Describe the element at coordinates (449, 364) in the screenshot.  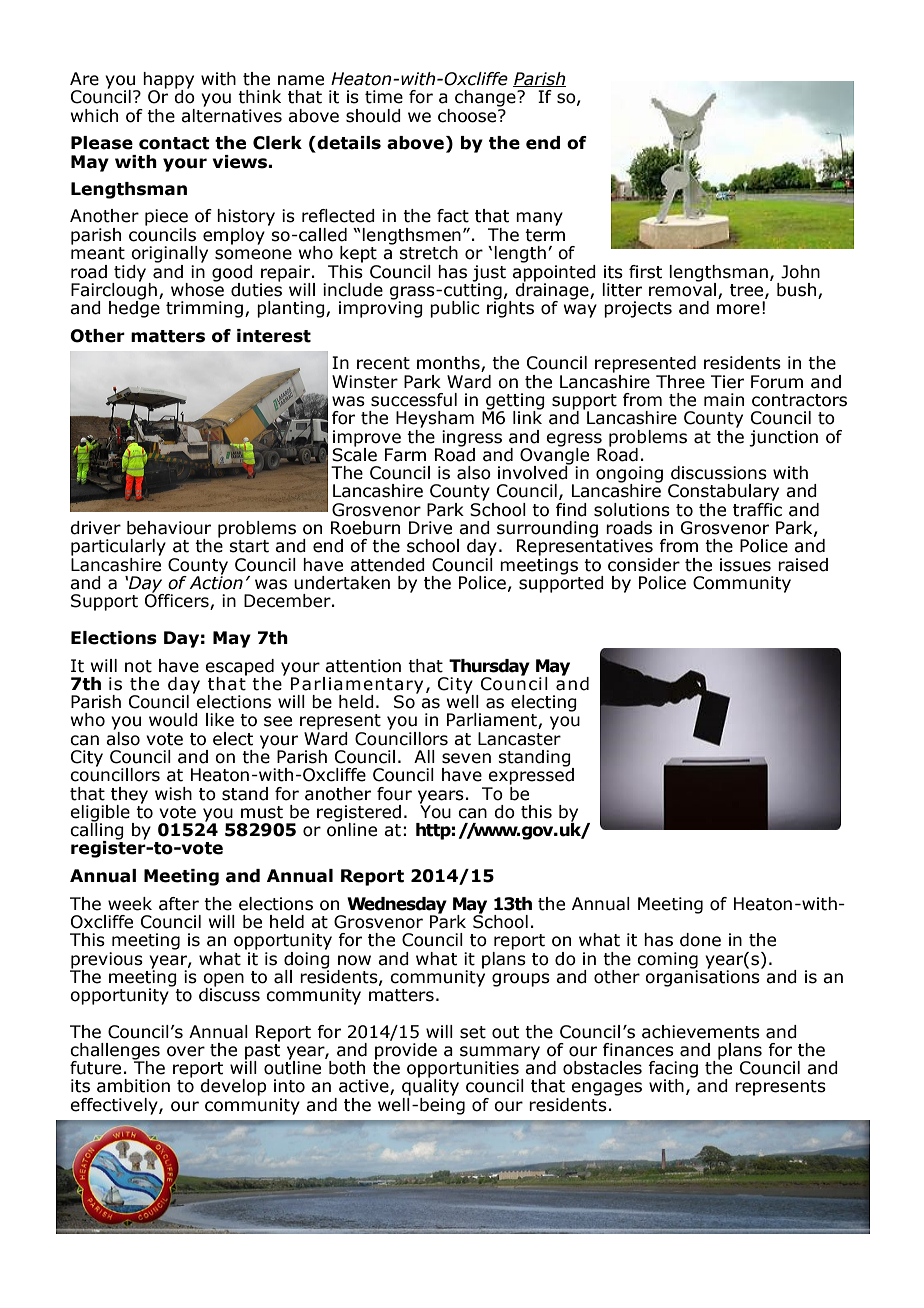
I see `months` at that location.
